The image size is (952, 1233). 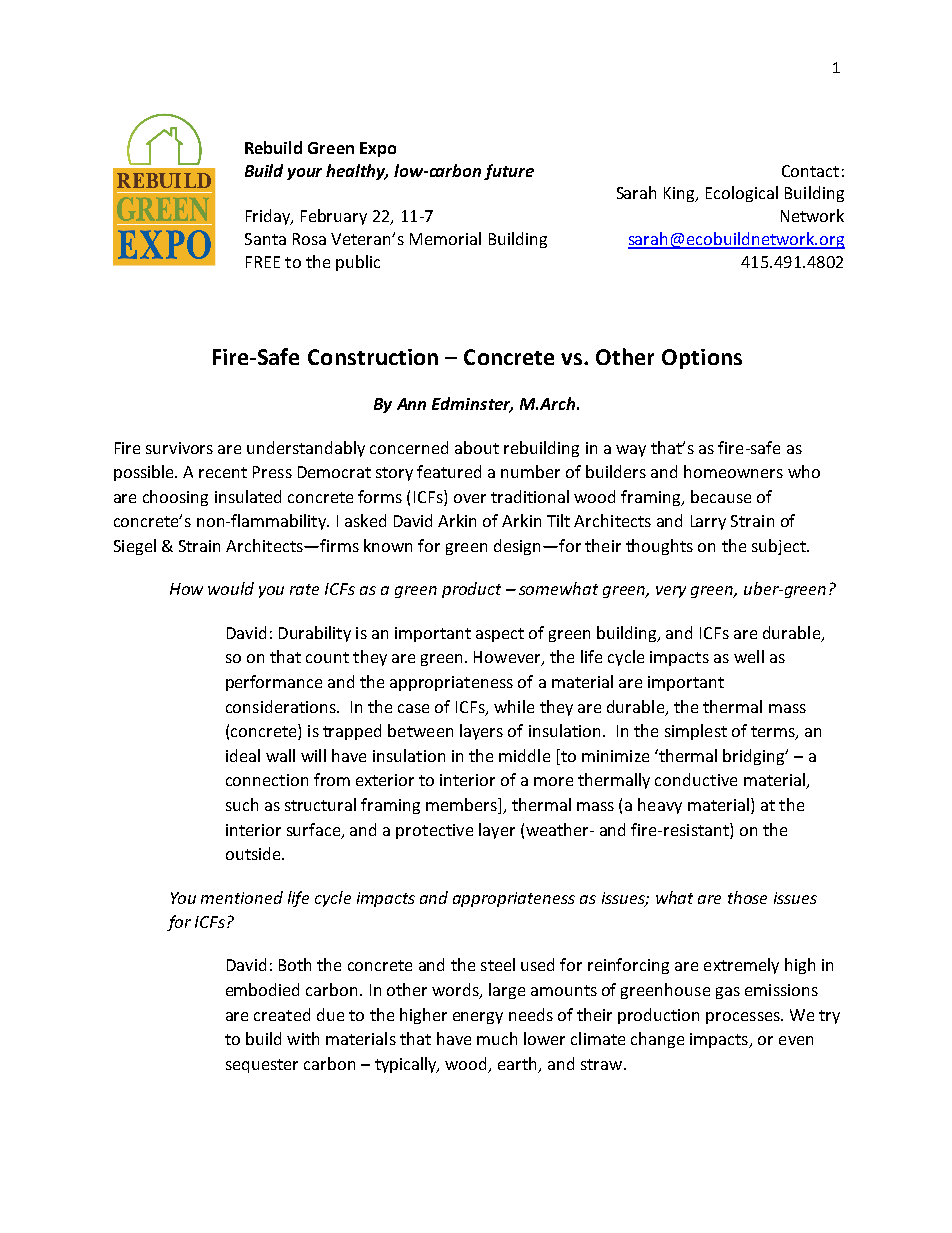 I want to click on about, so click(x=477, y=447).
